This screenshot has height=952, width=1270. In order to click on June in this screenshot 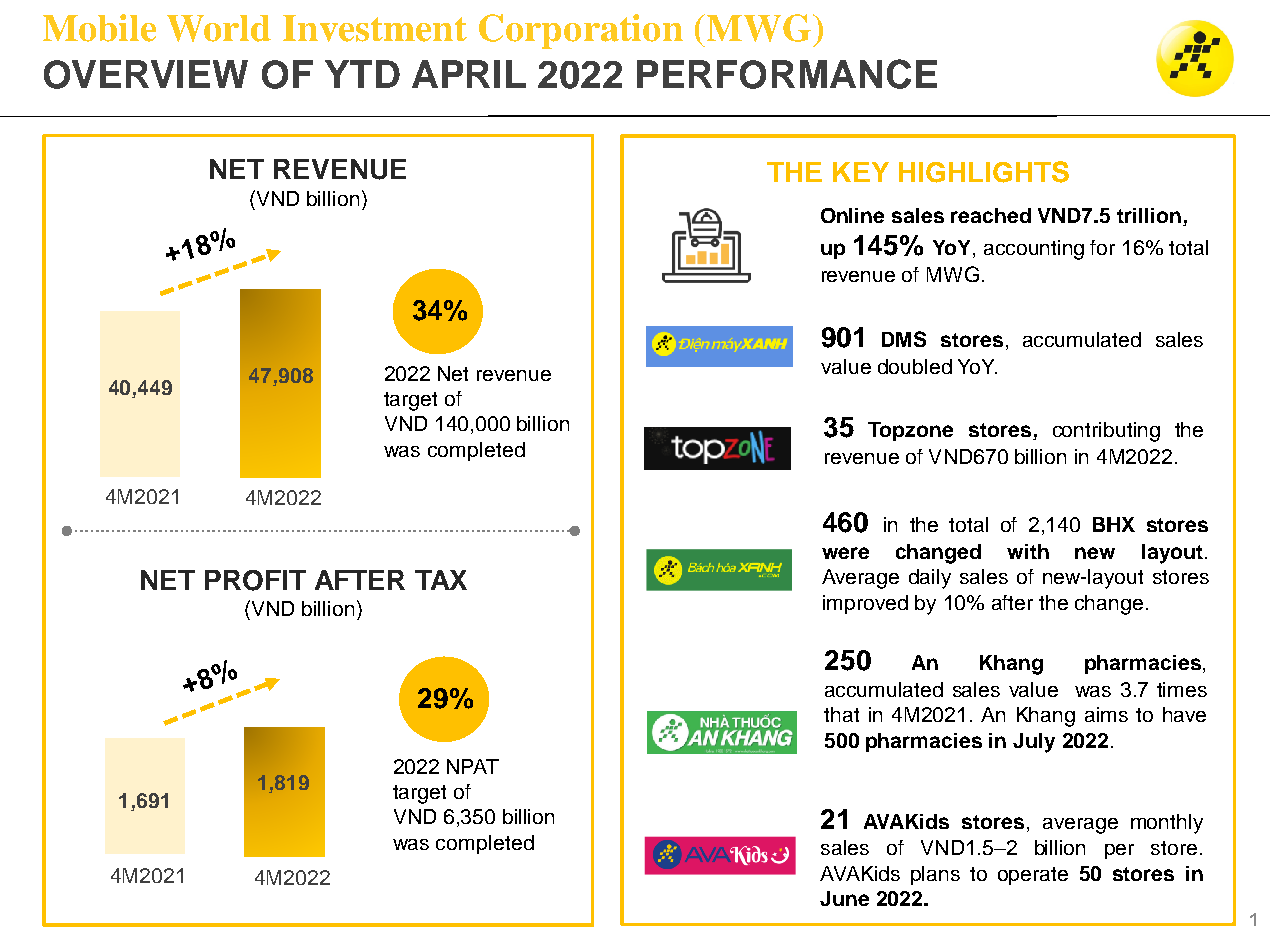, I will do `click(844, 898)`.
